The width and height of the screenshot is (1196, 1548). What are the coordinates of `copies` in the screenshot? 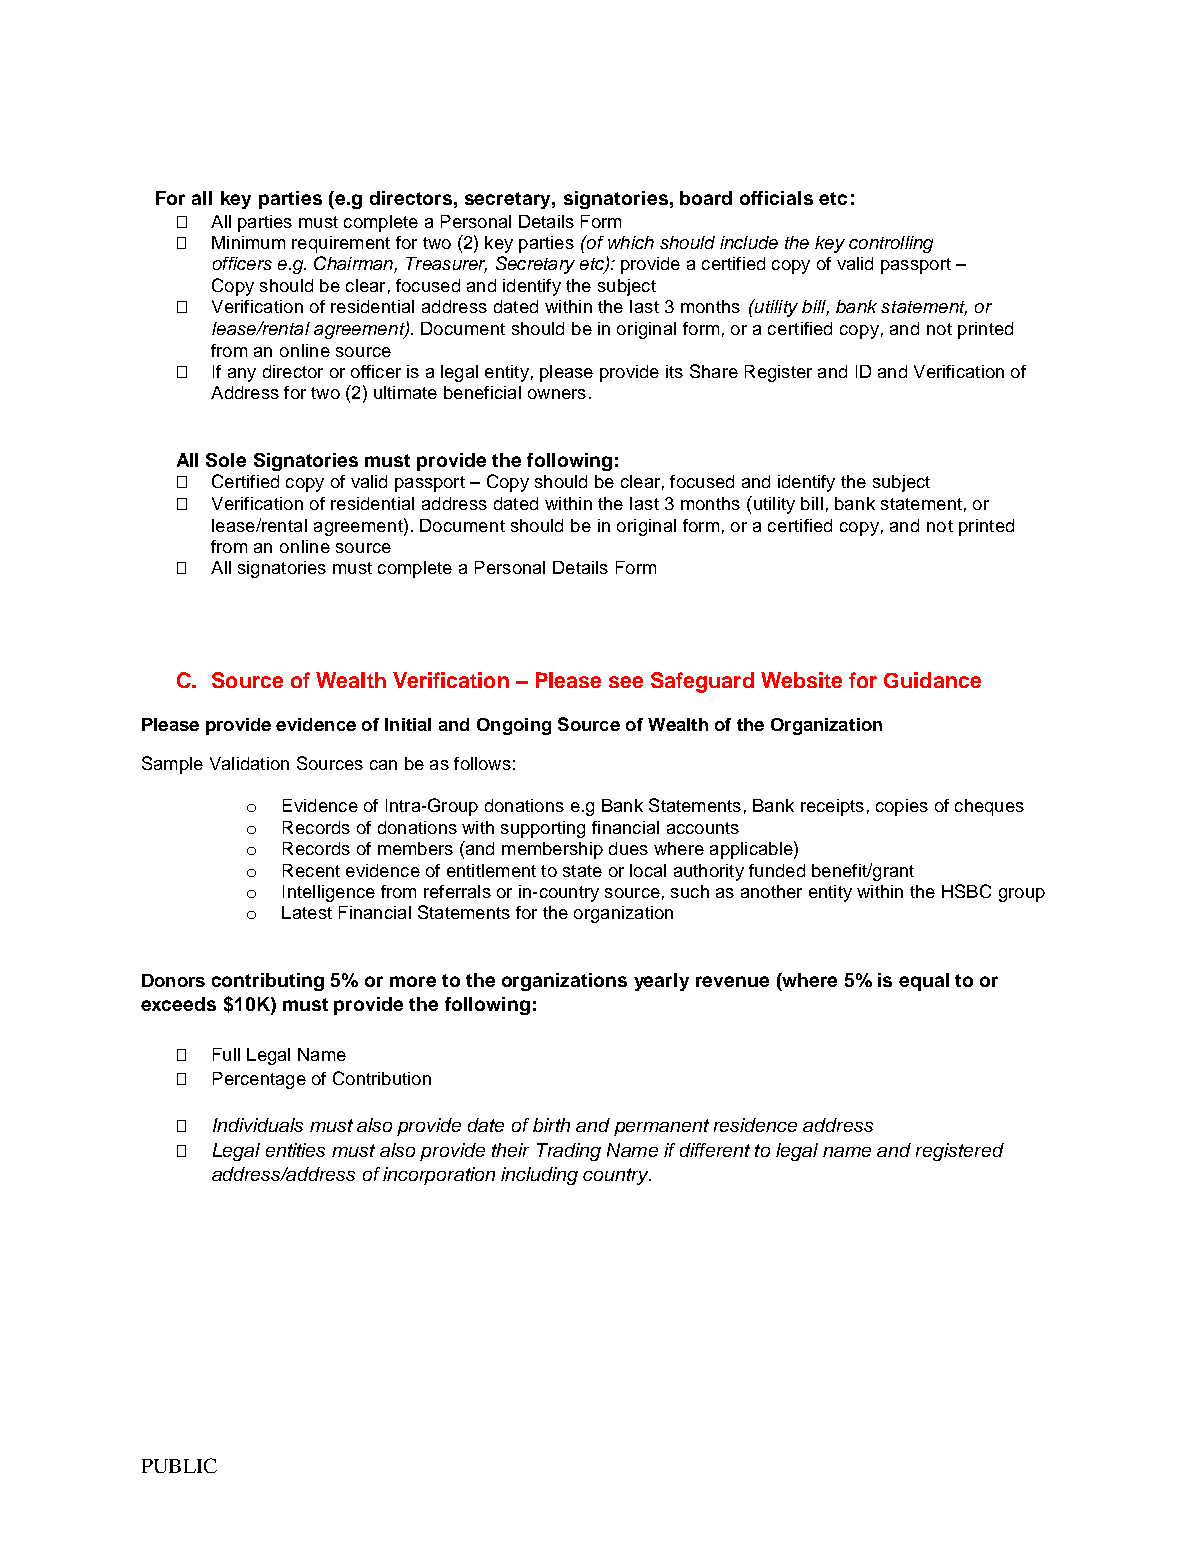 It's located at (902, 807).
